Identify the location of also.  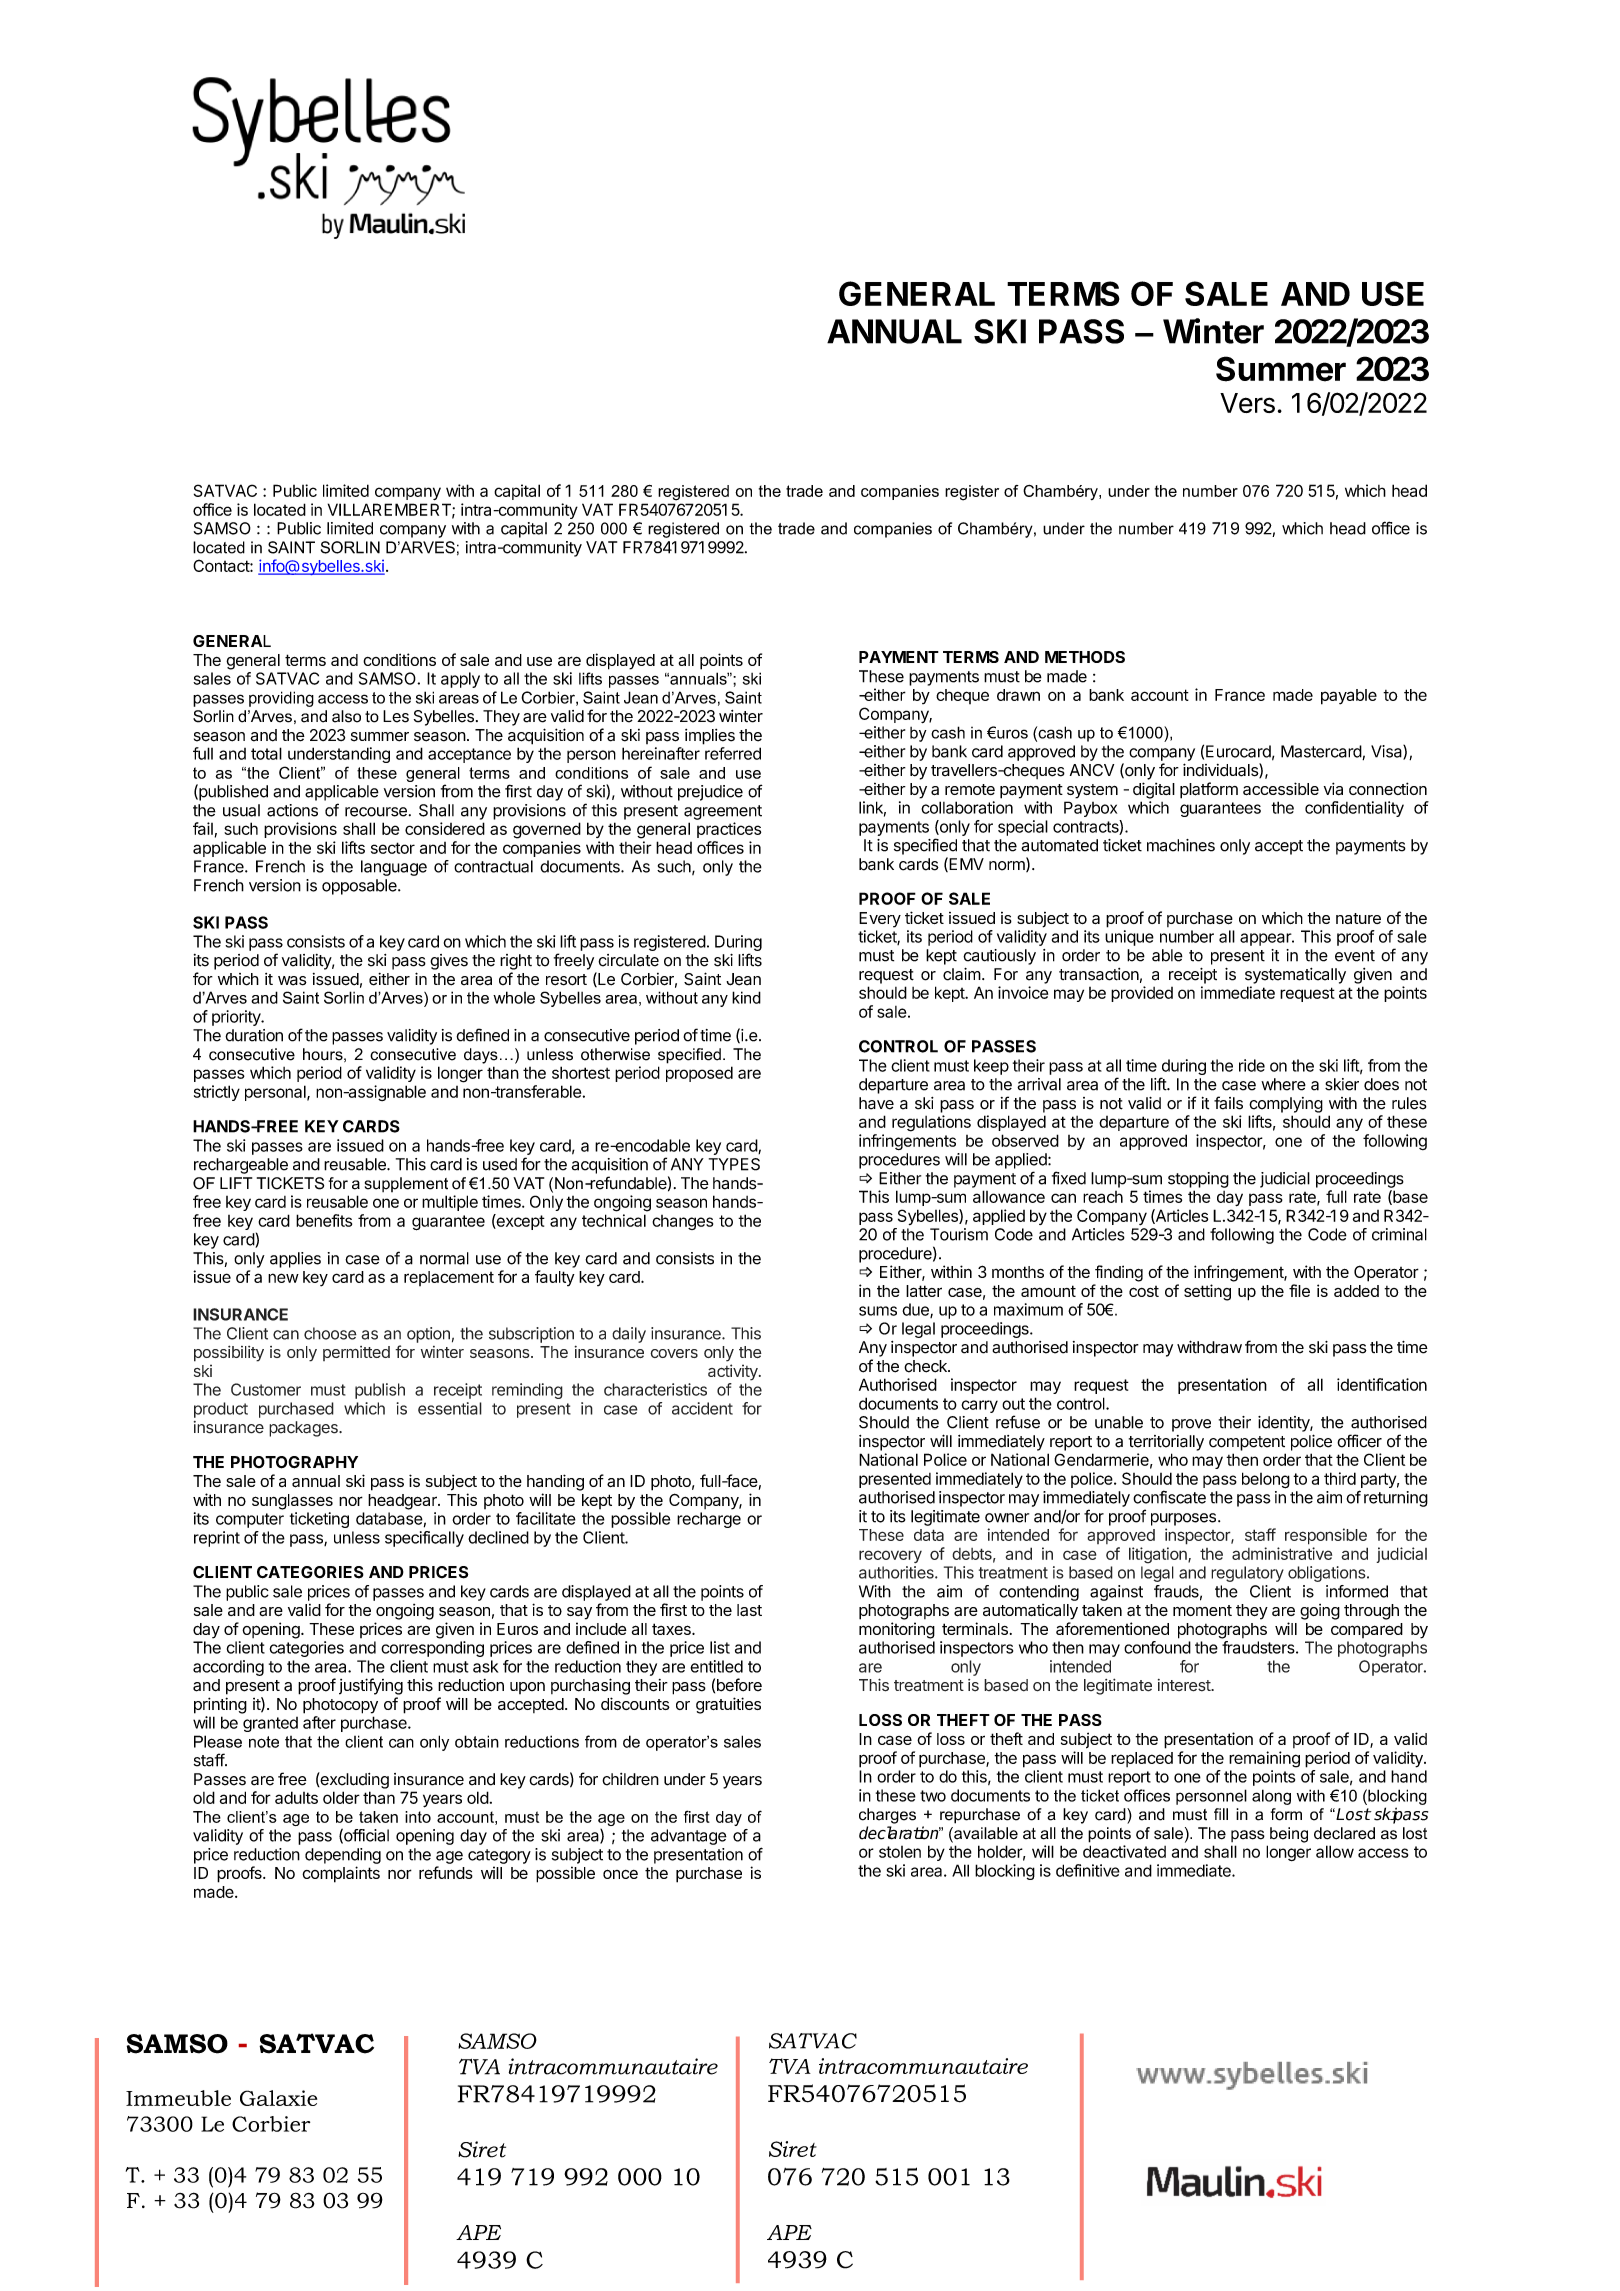
(346, 716).
